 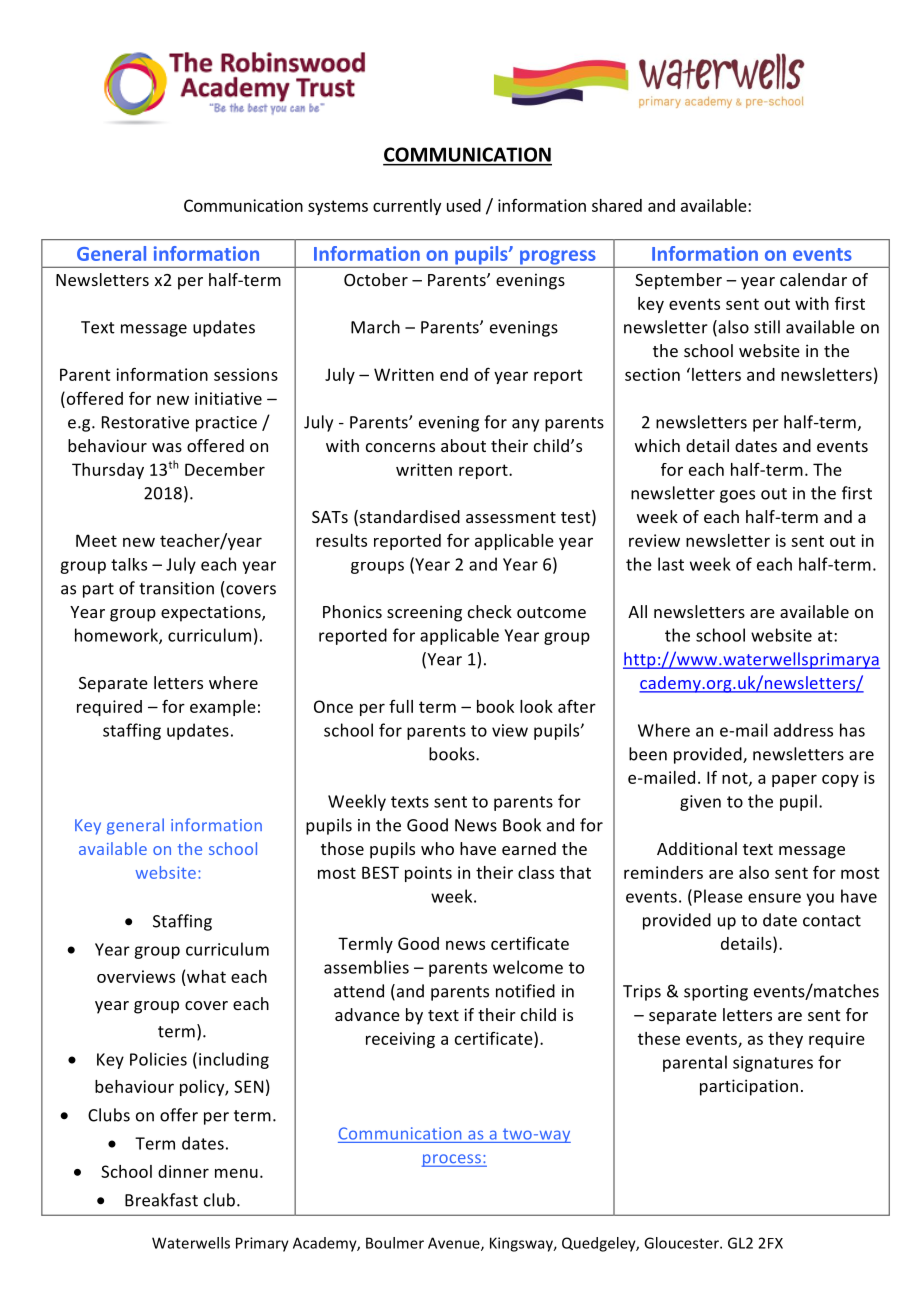 What do you see at coordinates (161, 1200) in the image?
I see `Breakfast` at bounding box center [161, 1200].
